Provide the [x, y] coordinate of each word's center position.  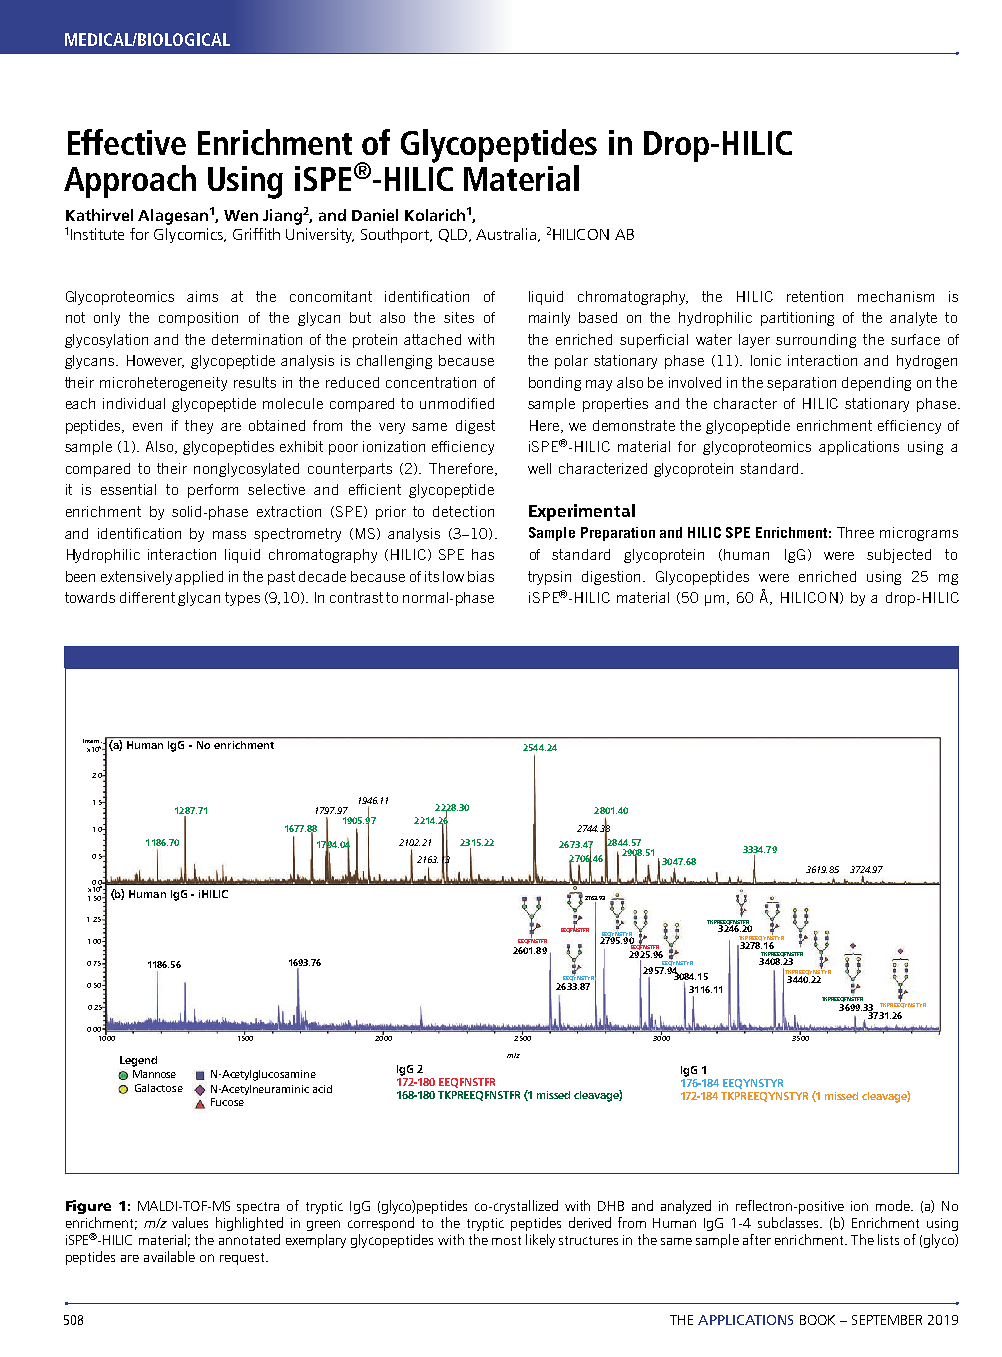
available [169, 1256]
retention [815, 296]
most [506, 1240]
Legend [138, 1061]
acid [322, 1089]
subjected [899, 556]
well [539, 468]
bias [481, 576]
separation [801, 384]
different [147, 597]
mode [894, 1205]
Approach [130, 181]
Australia [506, 234]
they [199, 427]
